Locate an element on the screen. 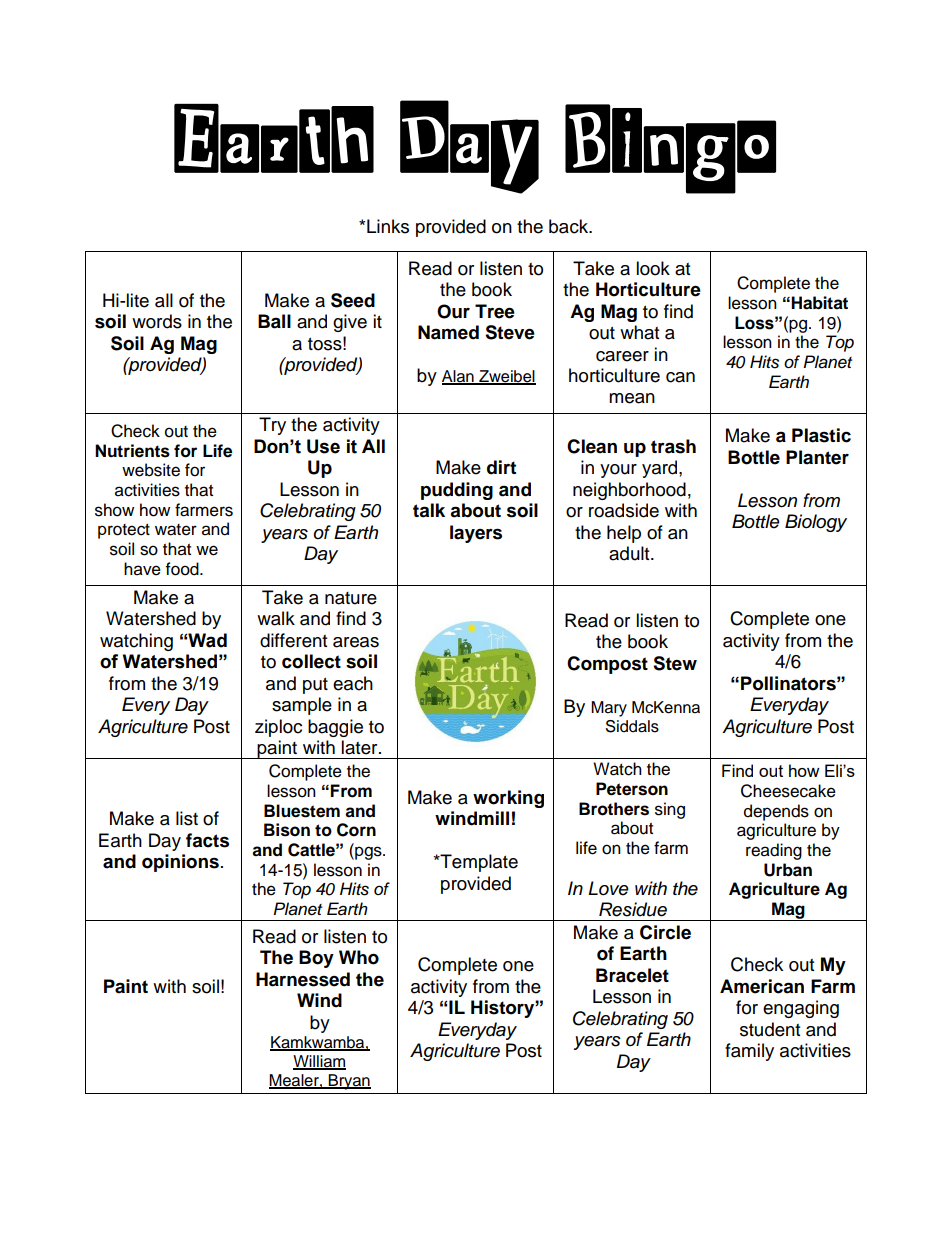 The height and width of the screenshot is (1233, 952). words is located at coordinates (157, 321).
